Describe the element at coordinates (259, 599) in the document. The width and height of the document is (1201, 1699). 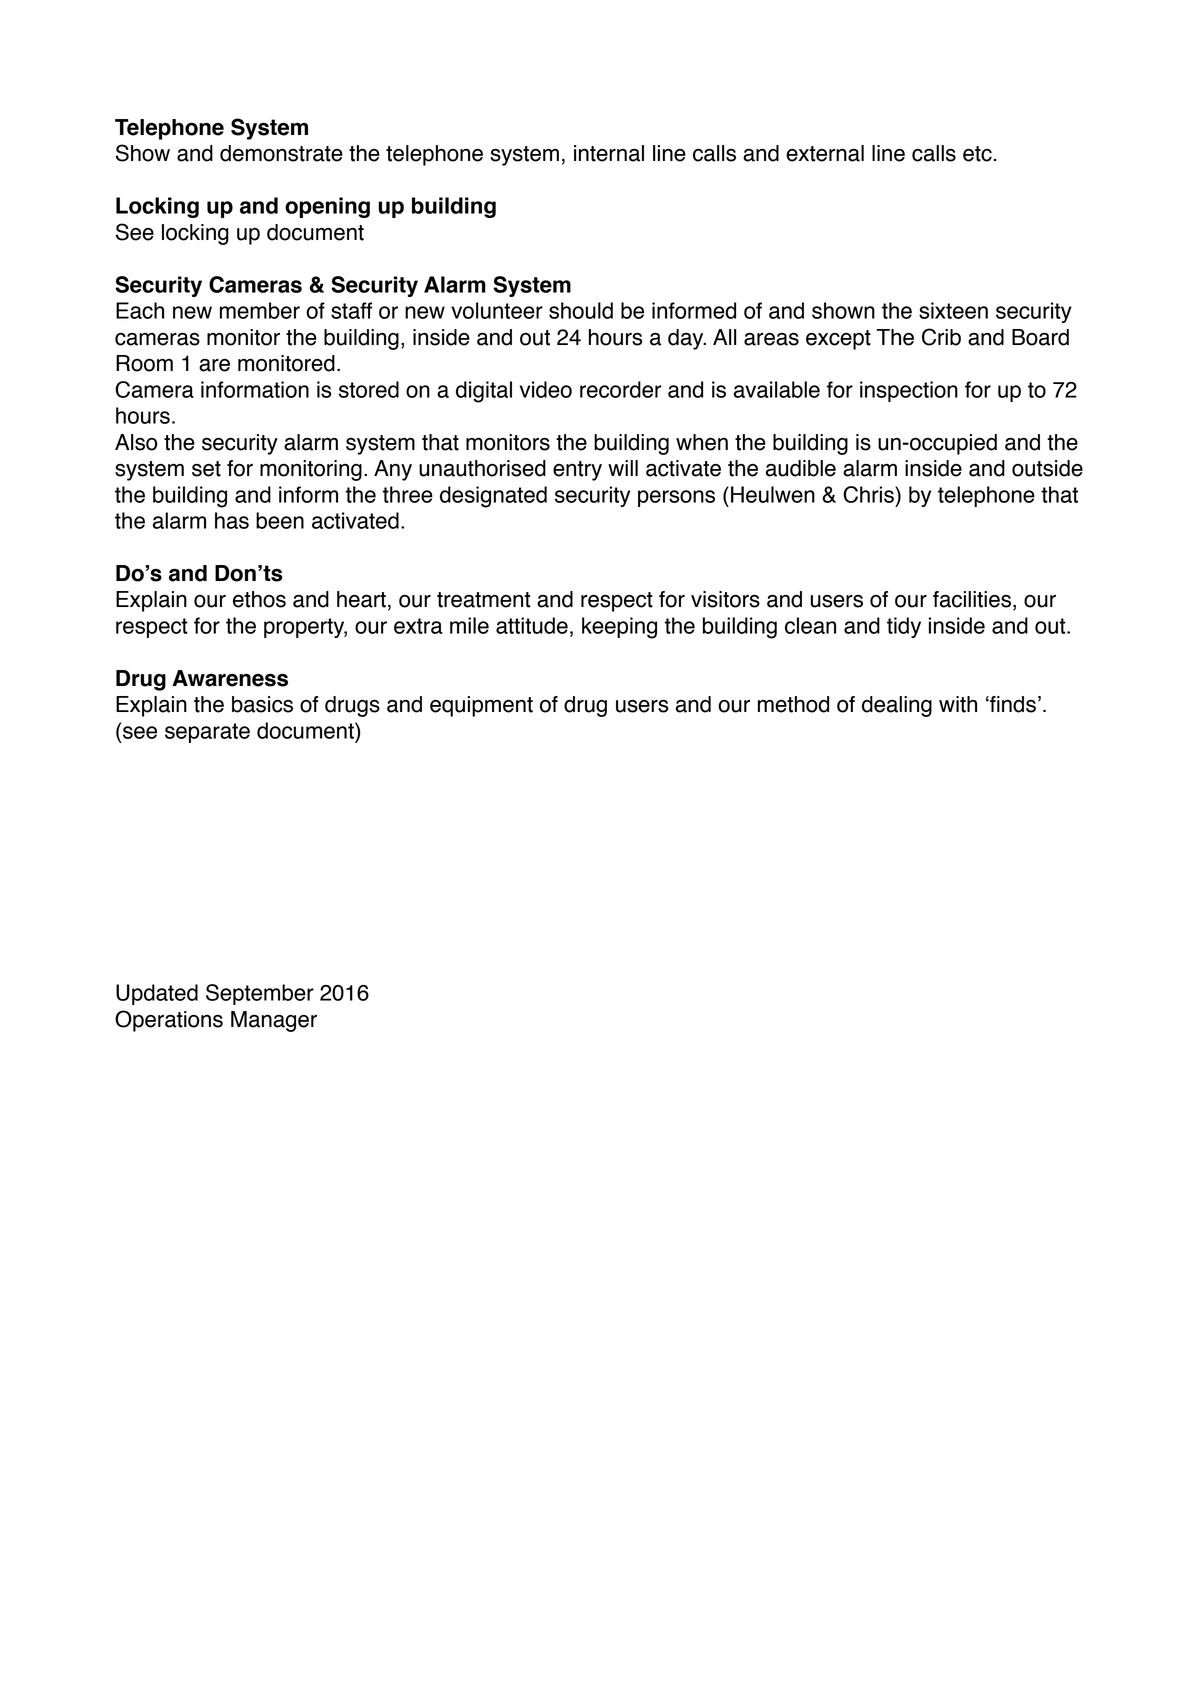
I see `ethos` at that location.
